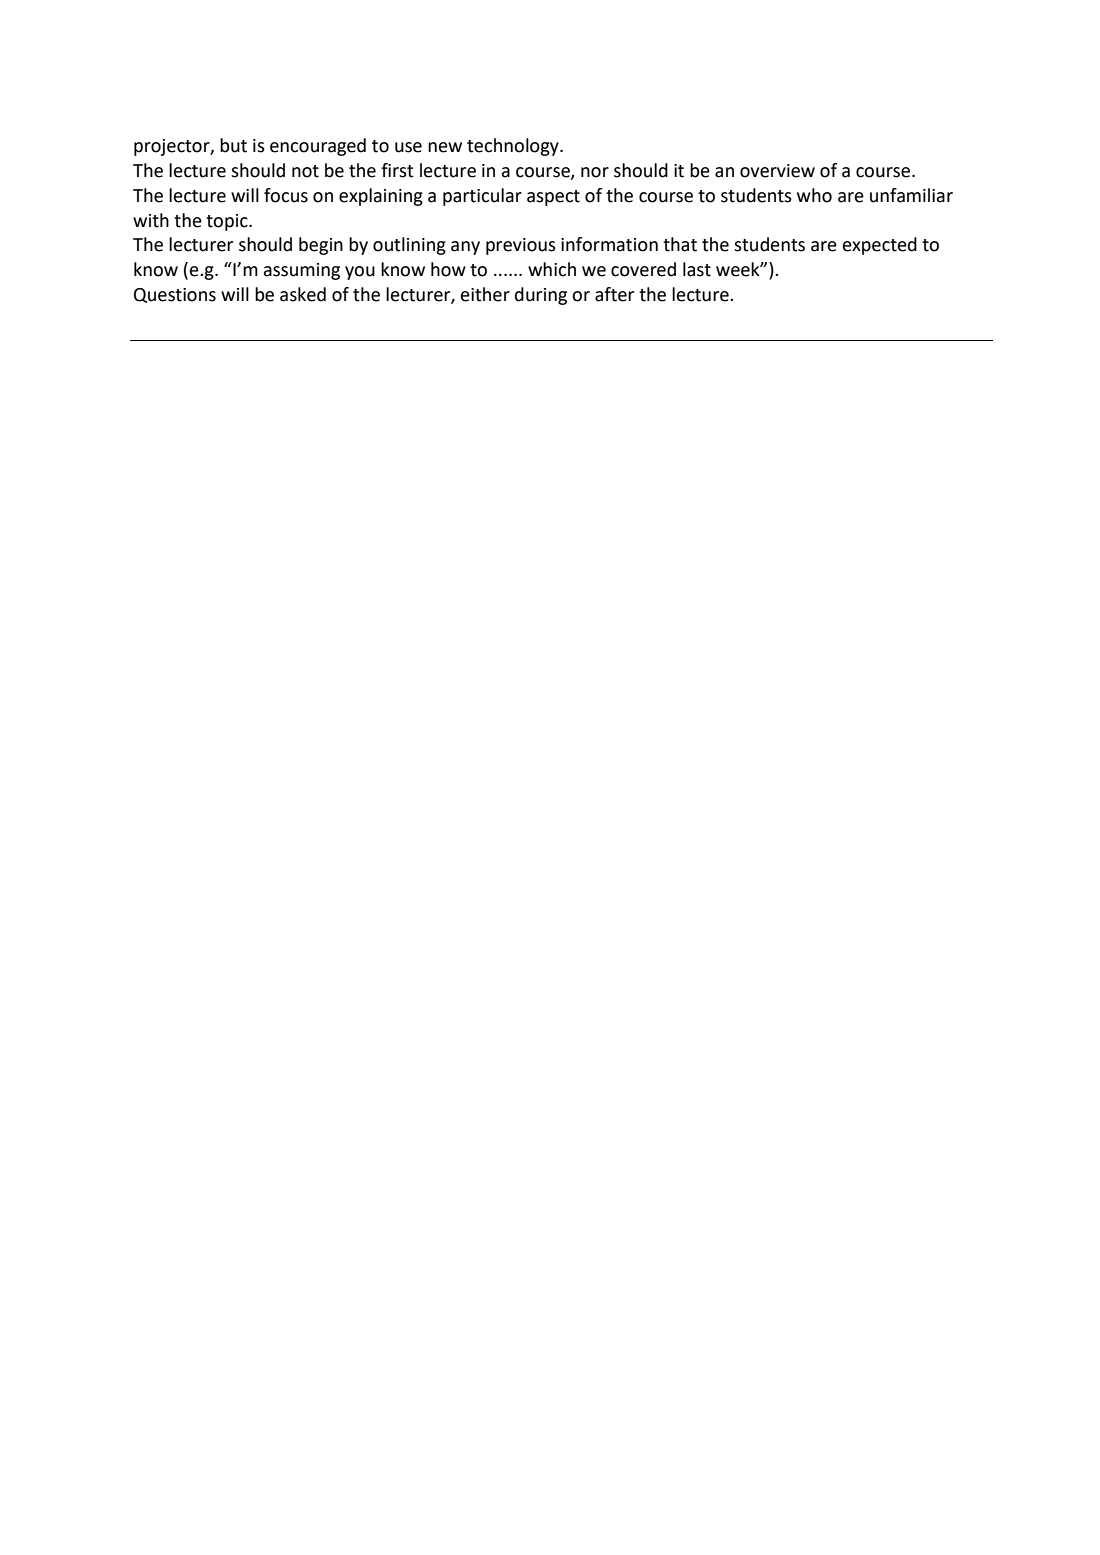 This image has width=1100, height=1555. Describe the element at coordinates (233, 145) in the image. I see `but` at that location.
